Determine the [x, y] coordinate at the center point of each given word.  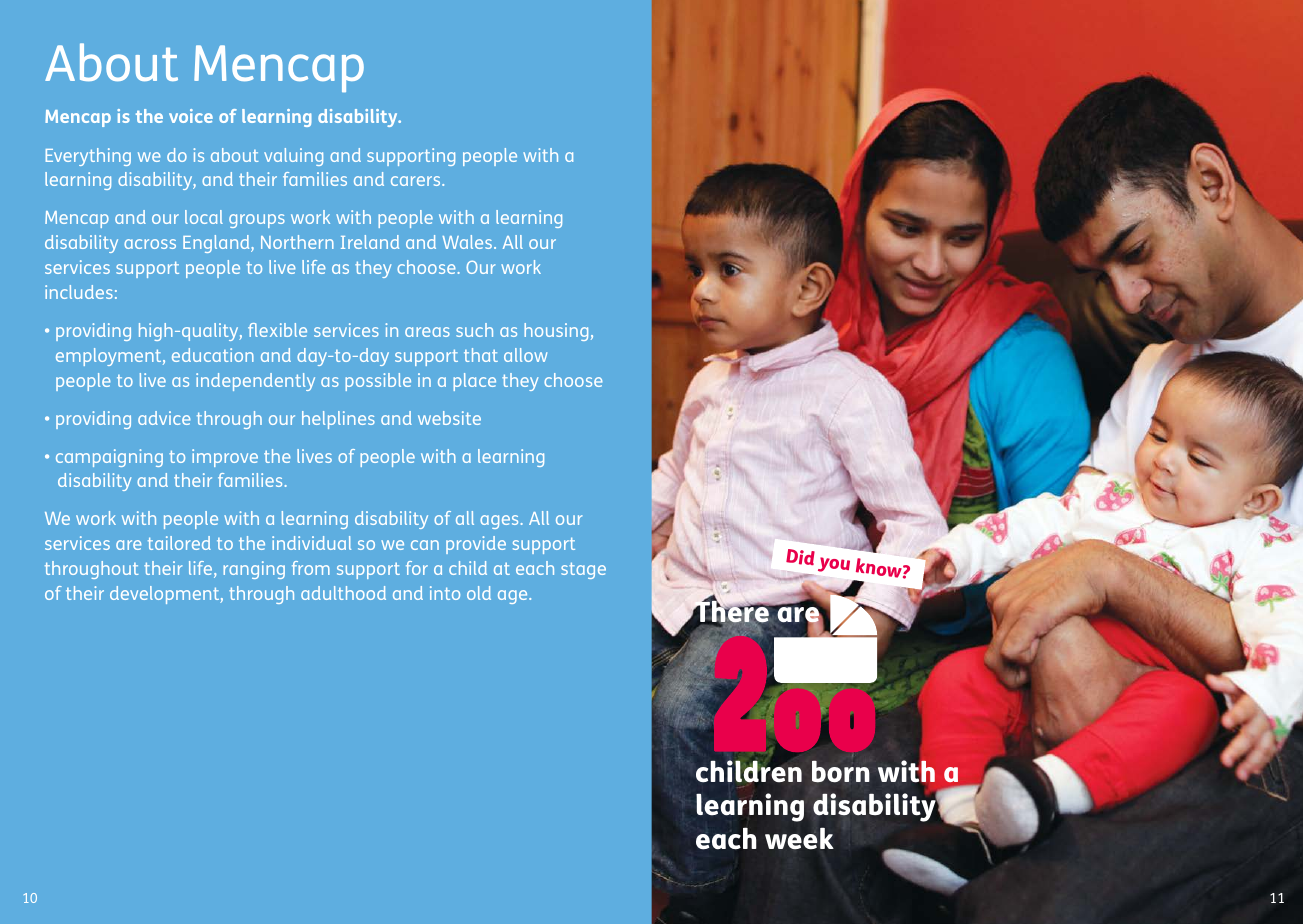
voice [191, 116]
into [445, 593]
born [841, 772]
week [799, 839]
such [474, 330]
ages [499, 522]
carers [417, 181]
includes [79, 292]
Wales [468, 242]
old [479, 593]
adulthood [343, 593]
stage [583, 570]
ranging [254, 570]
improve [225, 458]
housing [556, 332]
